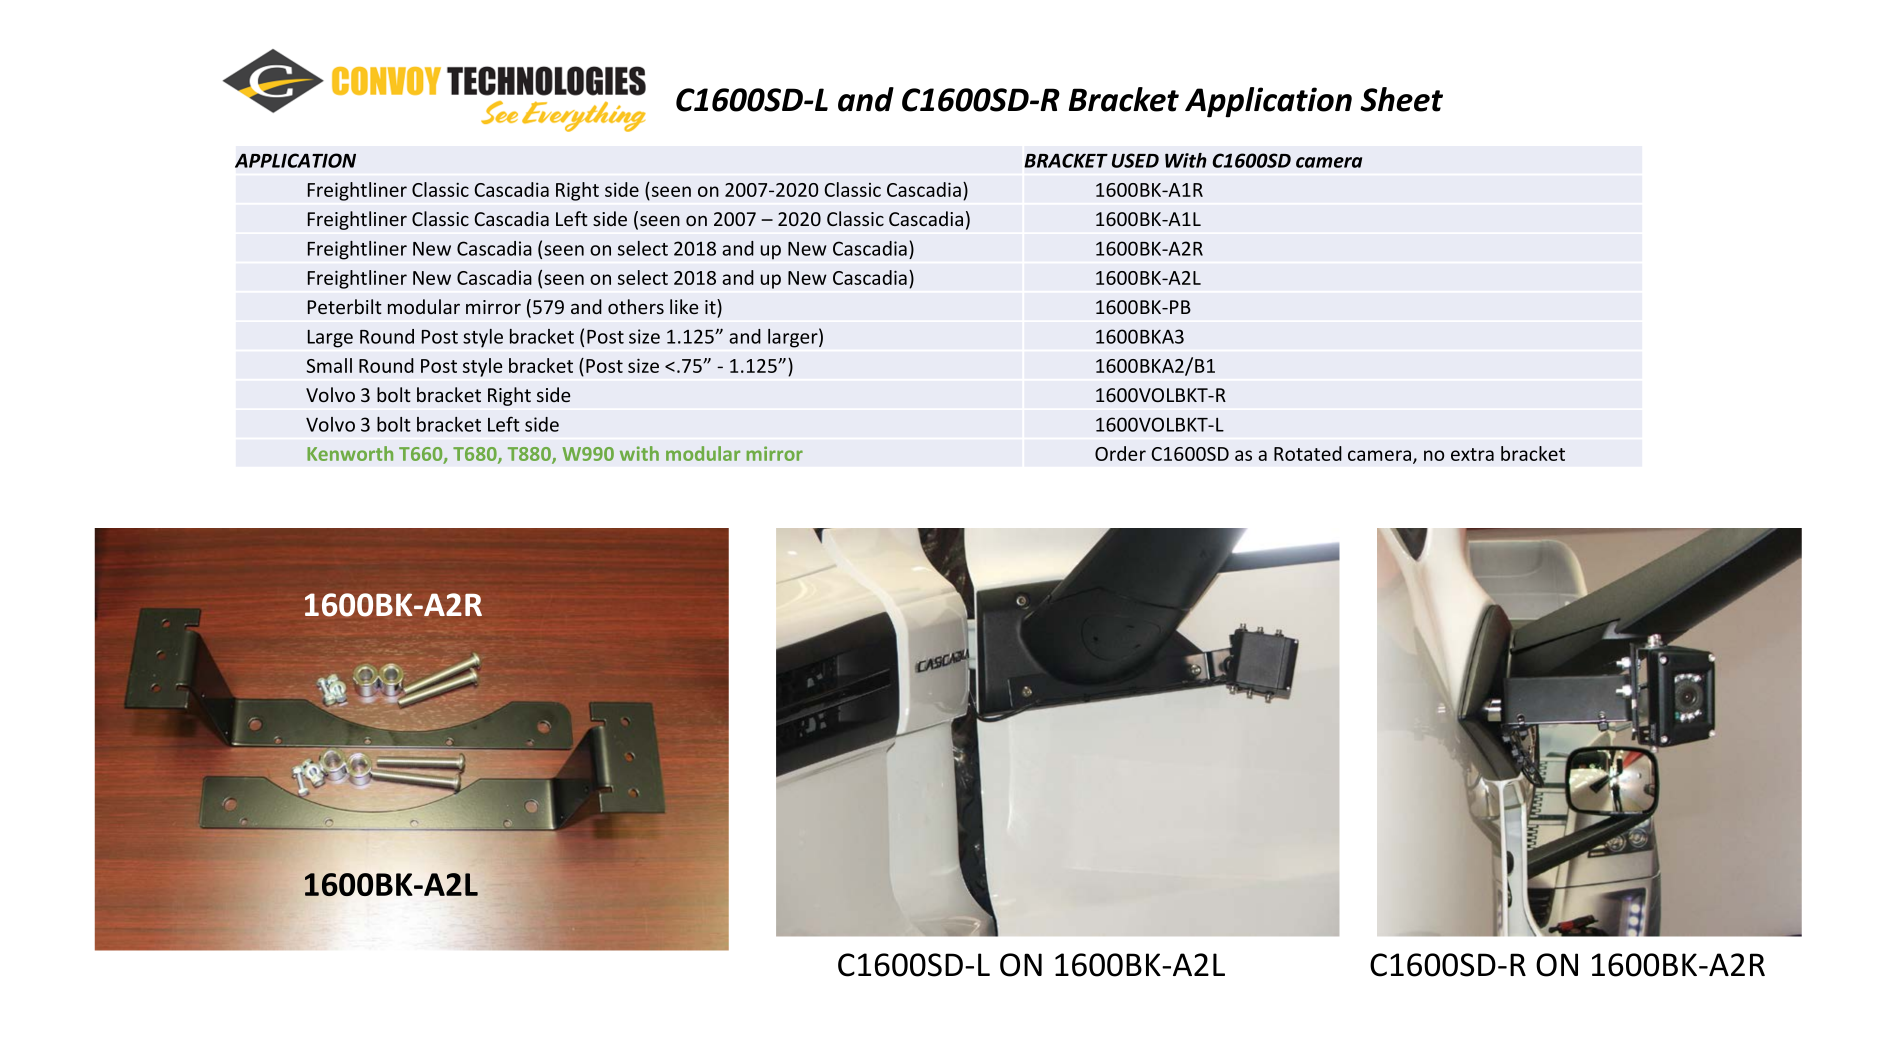 The height and width of the page is (1056, 1878). What do you see at coordinates (1472, 454) in the page?
I see `extra` at bounding box center [1472, 454].
